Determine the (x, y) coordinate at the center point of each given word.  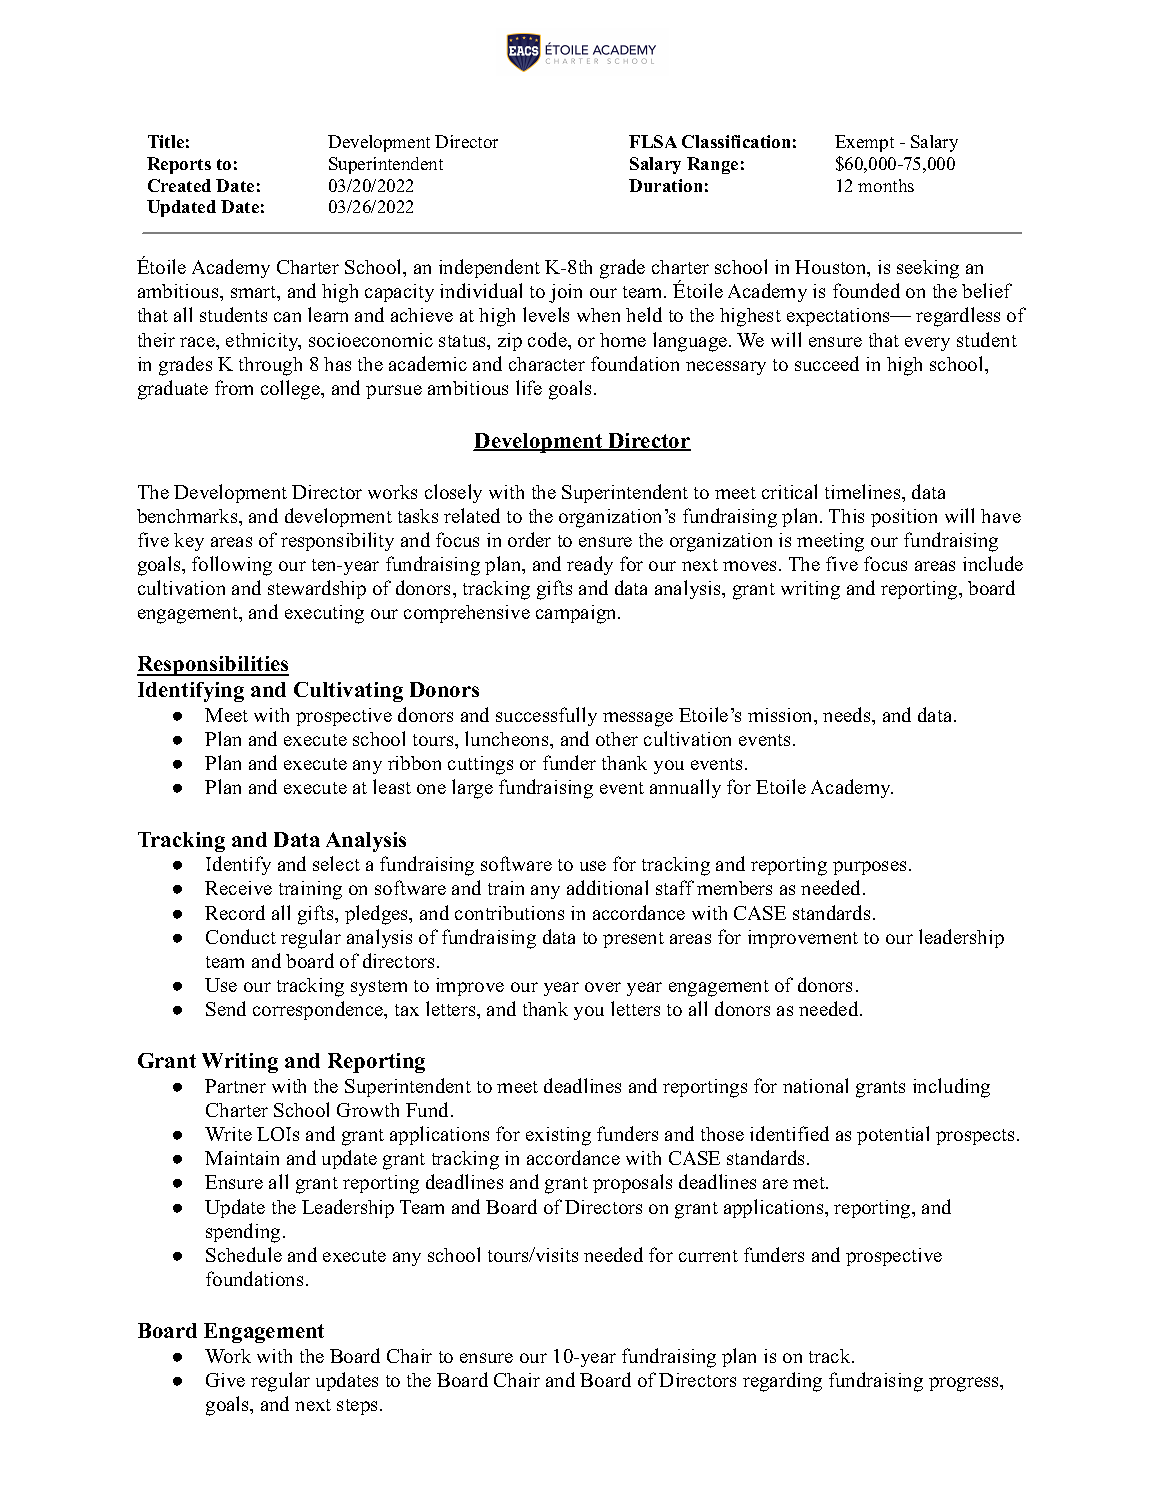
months (886, 185)
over (603, 987)
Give (225, 1380)
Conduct (241, 936)
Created (179, 185)
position (904, 518)
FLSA (653, 141)
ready (590, 565)
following (232, 566)
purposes (869, 868)
